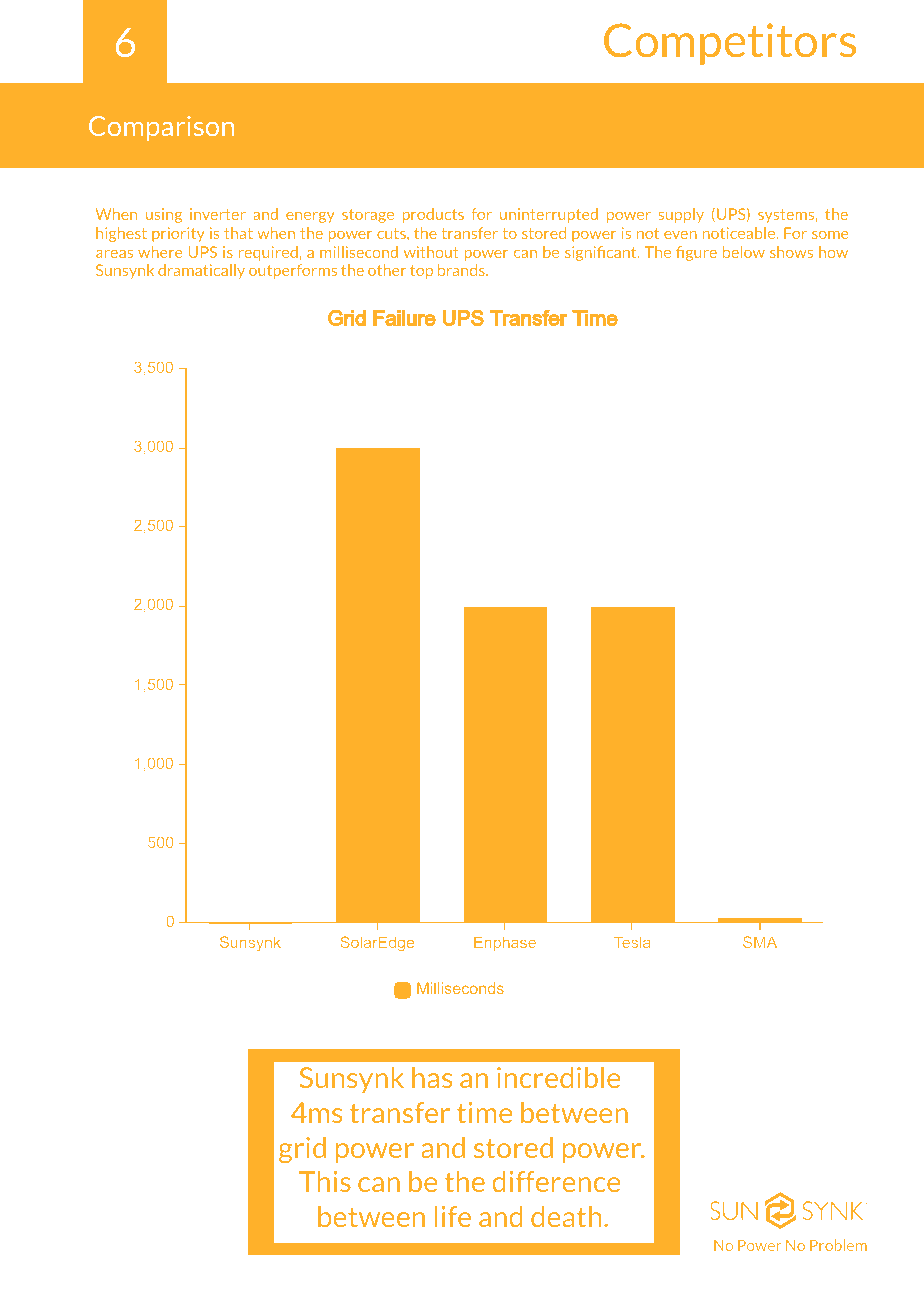  What do you see at coordinates (161, 128) in the screenshot?
I see `Comparison` at bounding box center [161, 128].
